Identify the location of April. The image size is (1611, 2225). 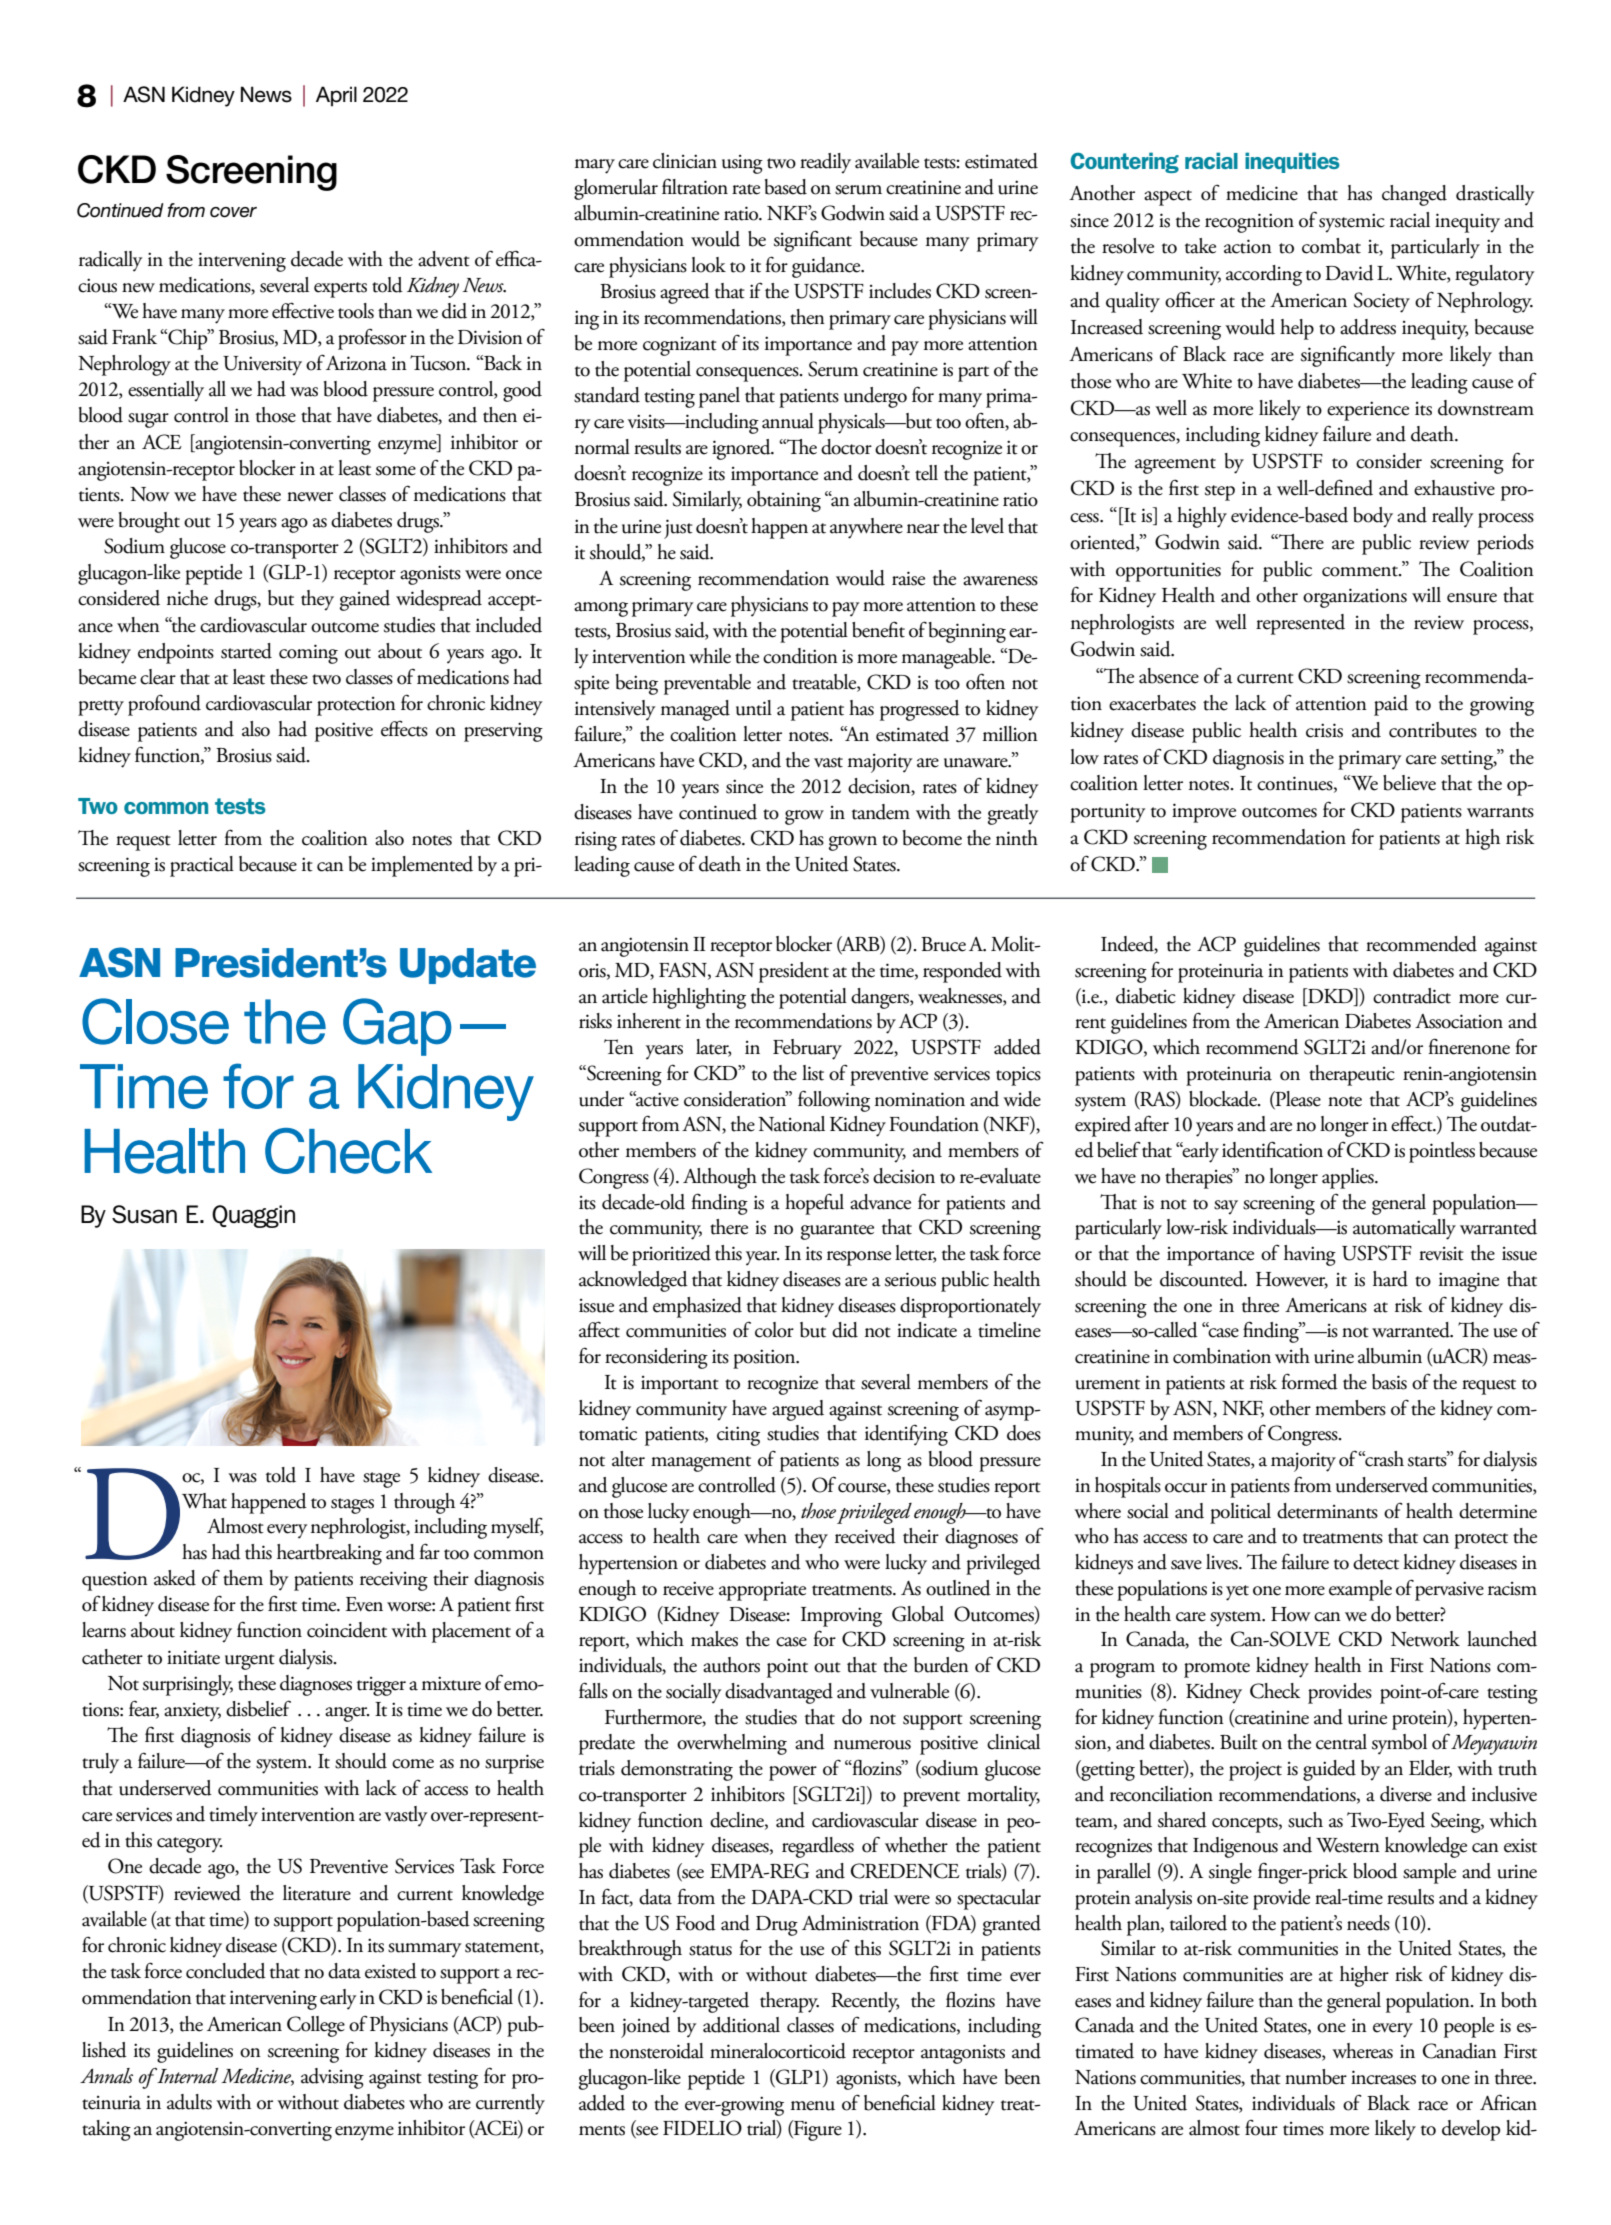
(336, 96).
